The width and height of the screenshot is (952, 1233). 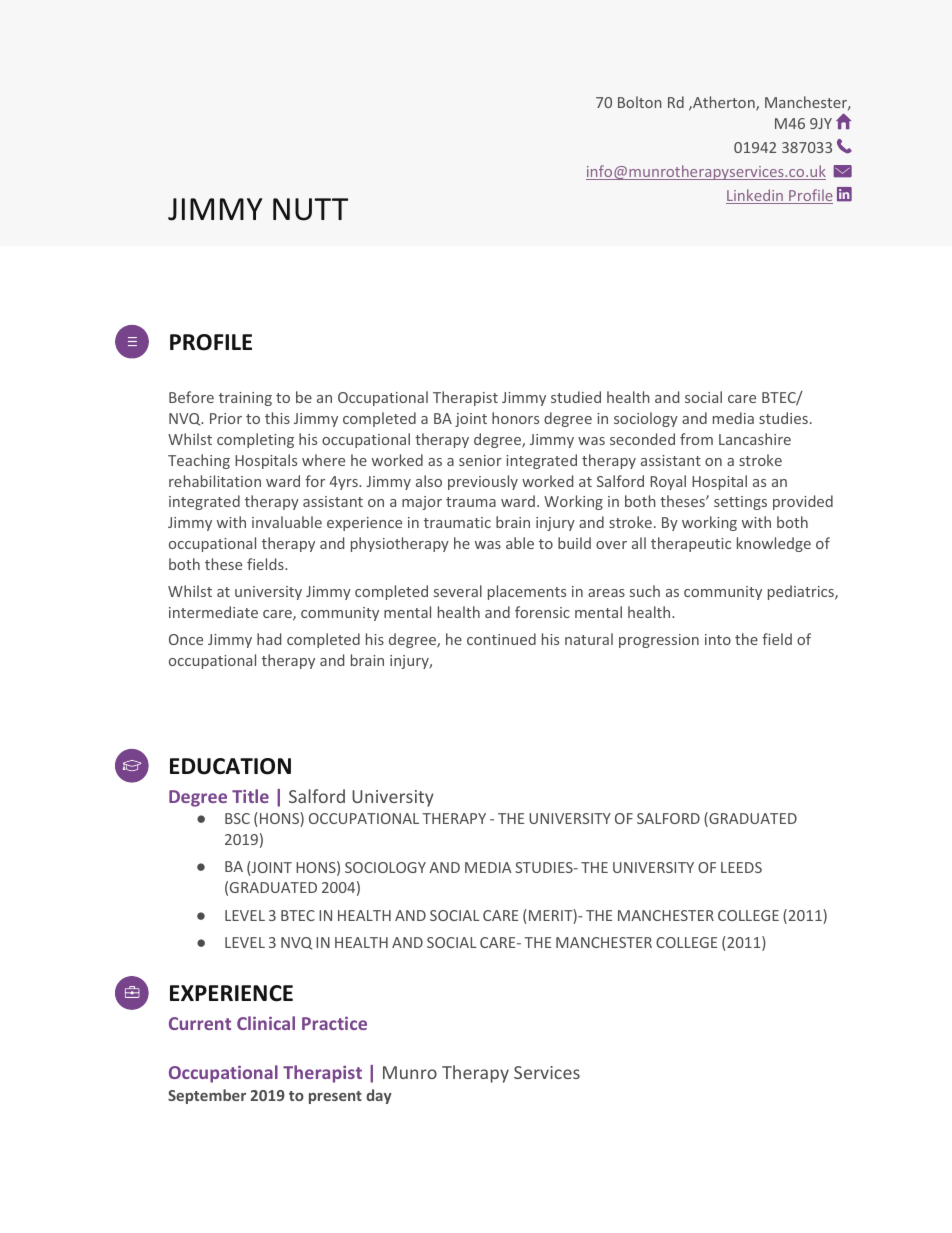 I want to click on Lancashire, so click(x=755, y=439).
